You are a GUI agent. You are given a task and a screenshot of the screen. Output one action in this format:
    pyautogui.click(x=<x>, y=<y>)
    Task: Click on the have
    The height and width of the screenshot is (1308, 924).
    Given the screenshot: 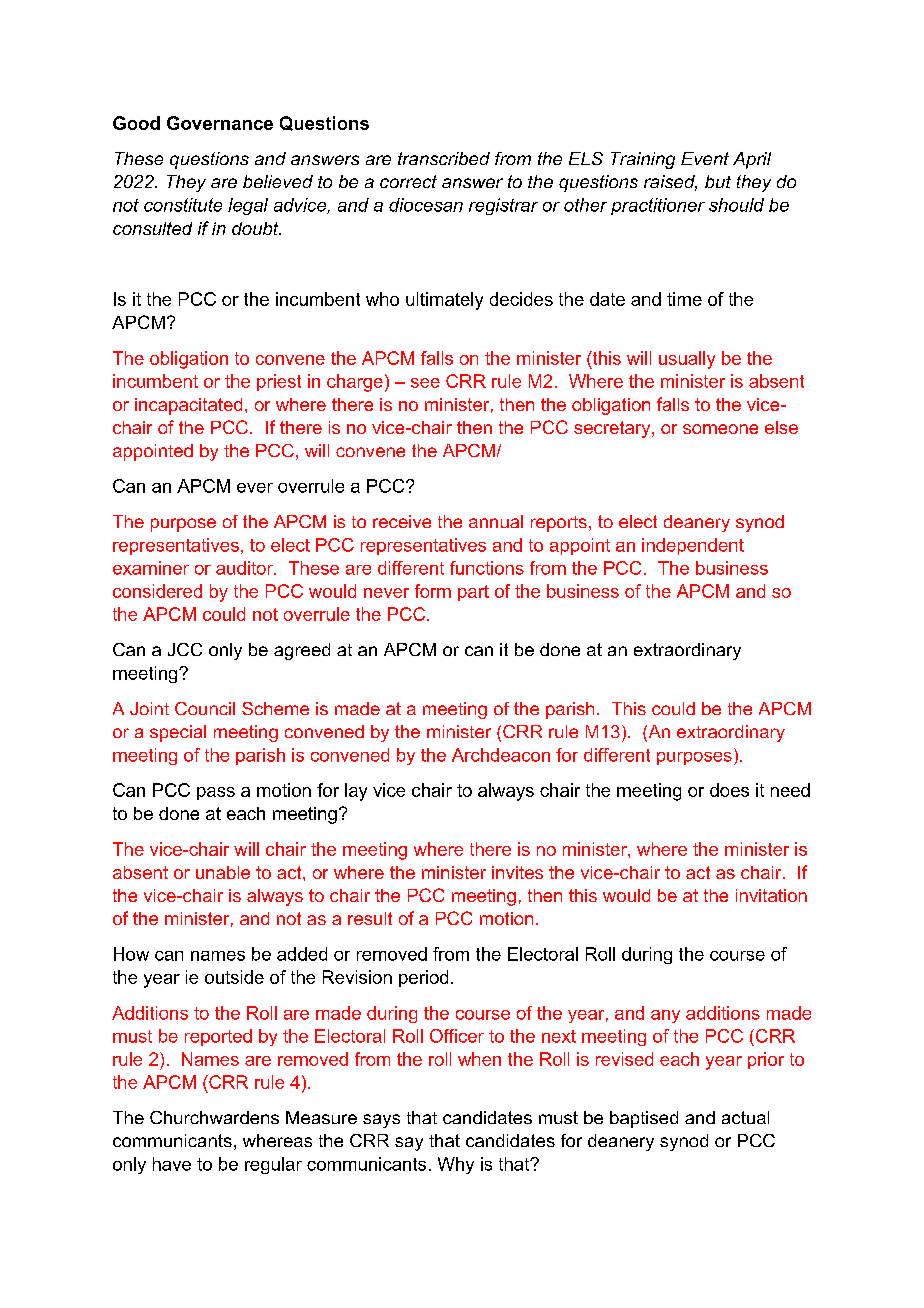 What is the action you would take?
    pyautogui.click(x=172, y=1164)
